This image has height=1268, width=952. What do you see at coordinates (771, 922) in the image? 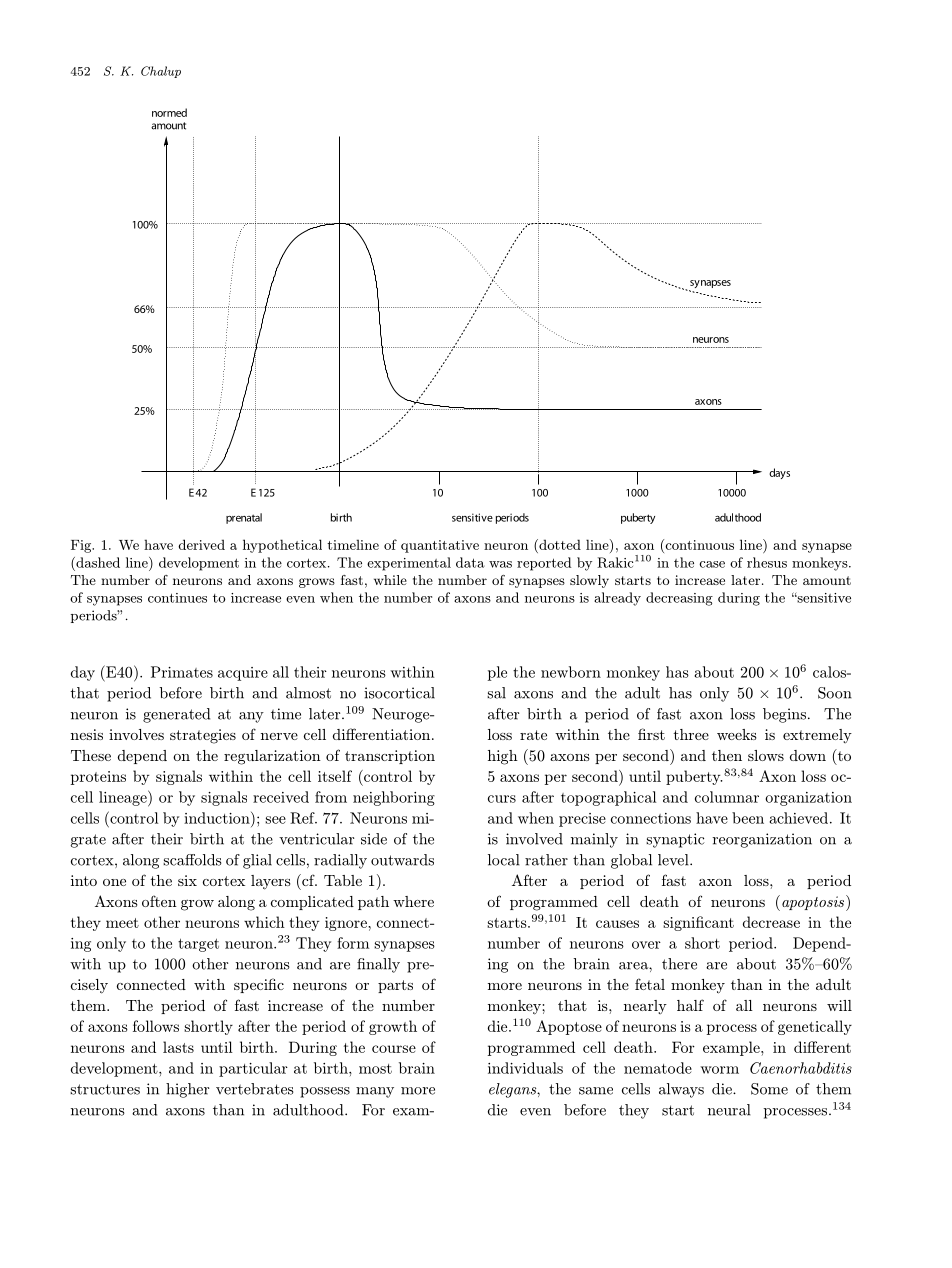
I see `decrease` at bounding box center [771, 922].
